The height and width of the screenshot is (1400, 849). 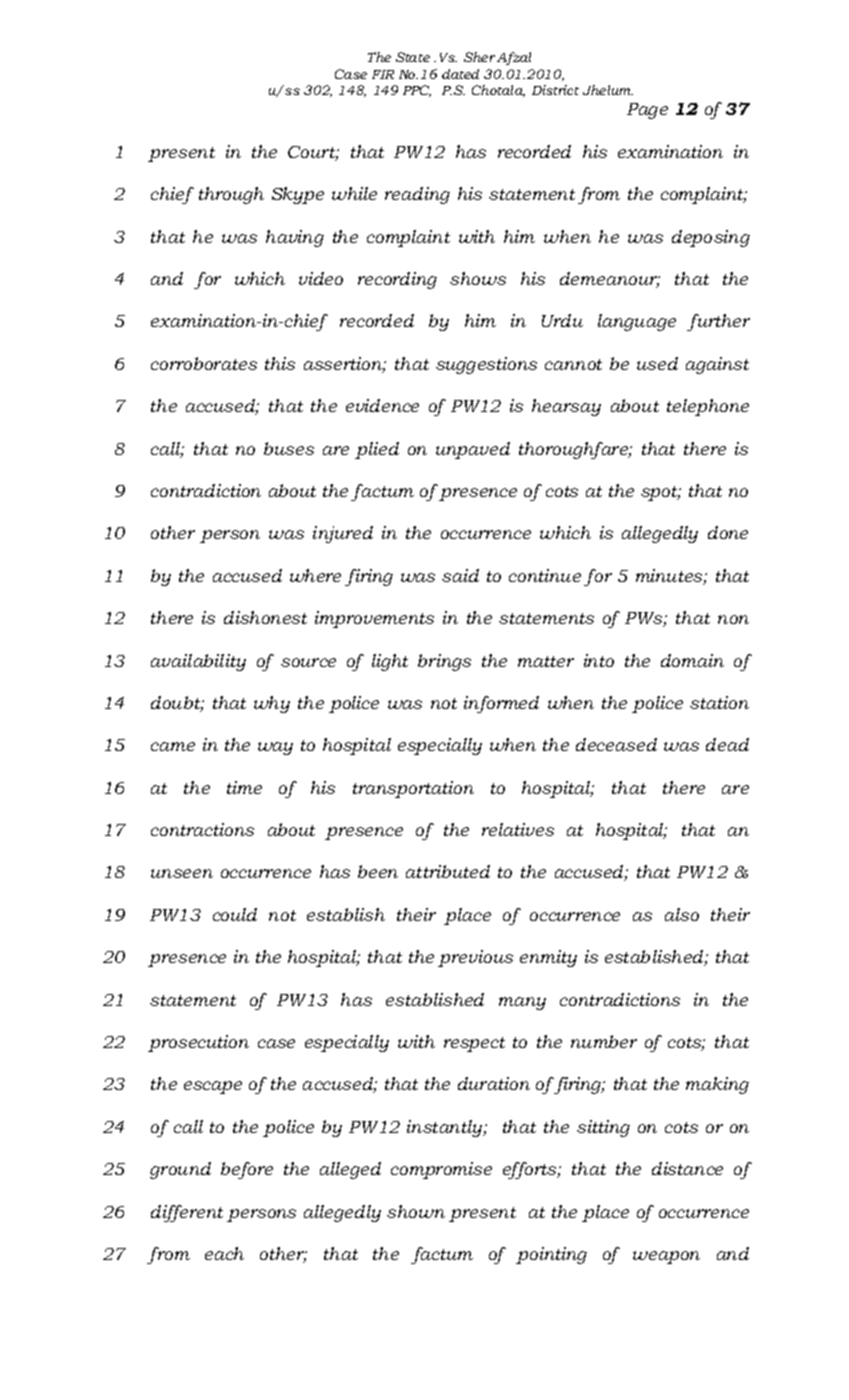 What do you see at coordinates (692, 660) in the screenshot?
I see `domain` at bounding box center [692, 660].
